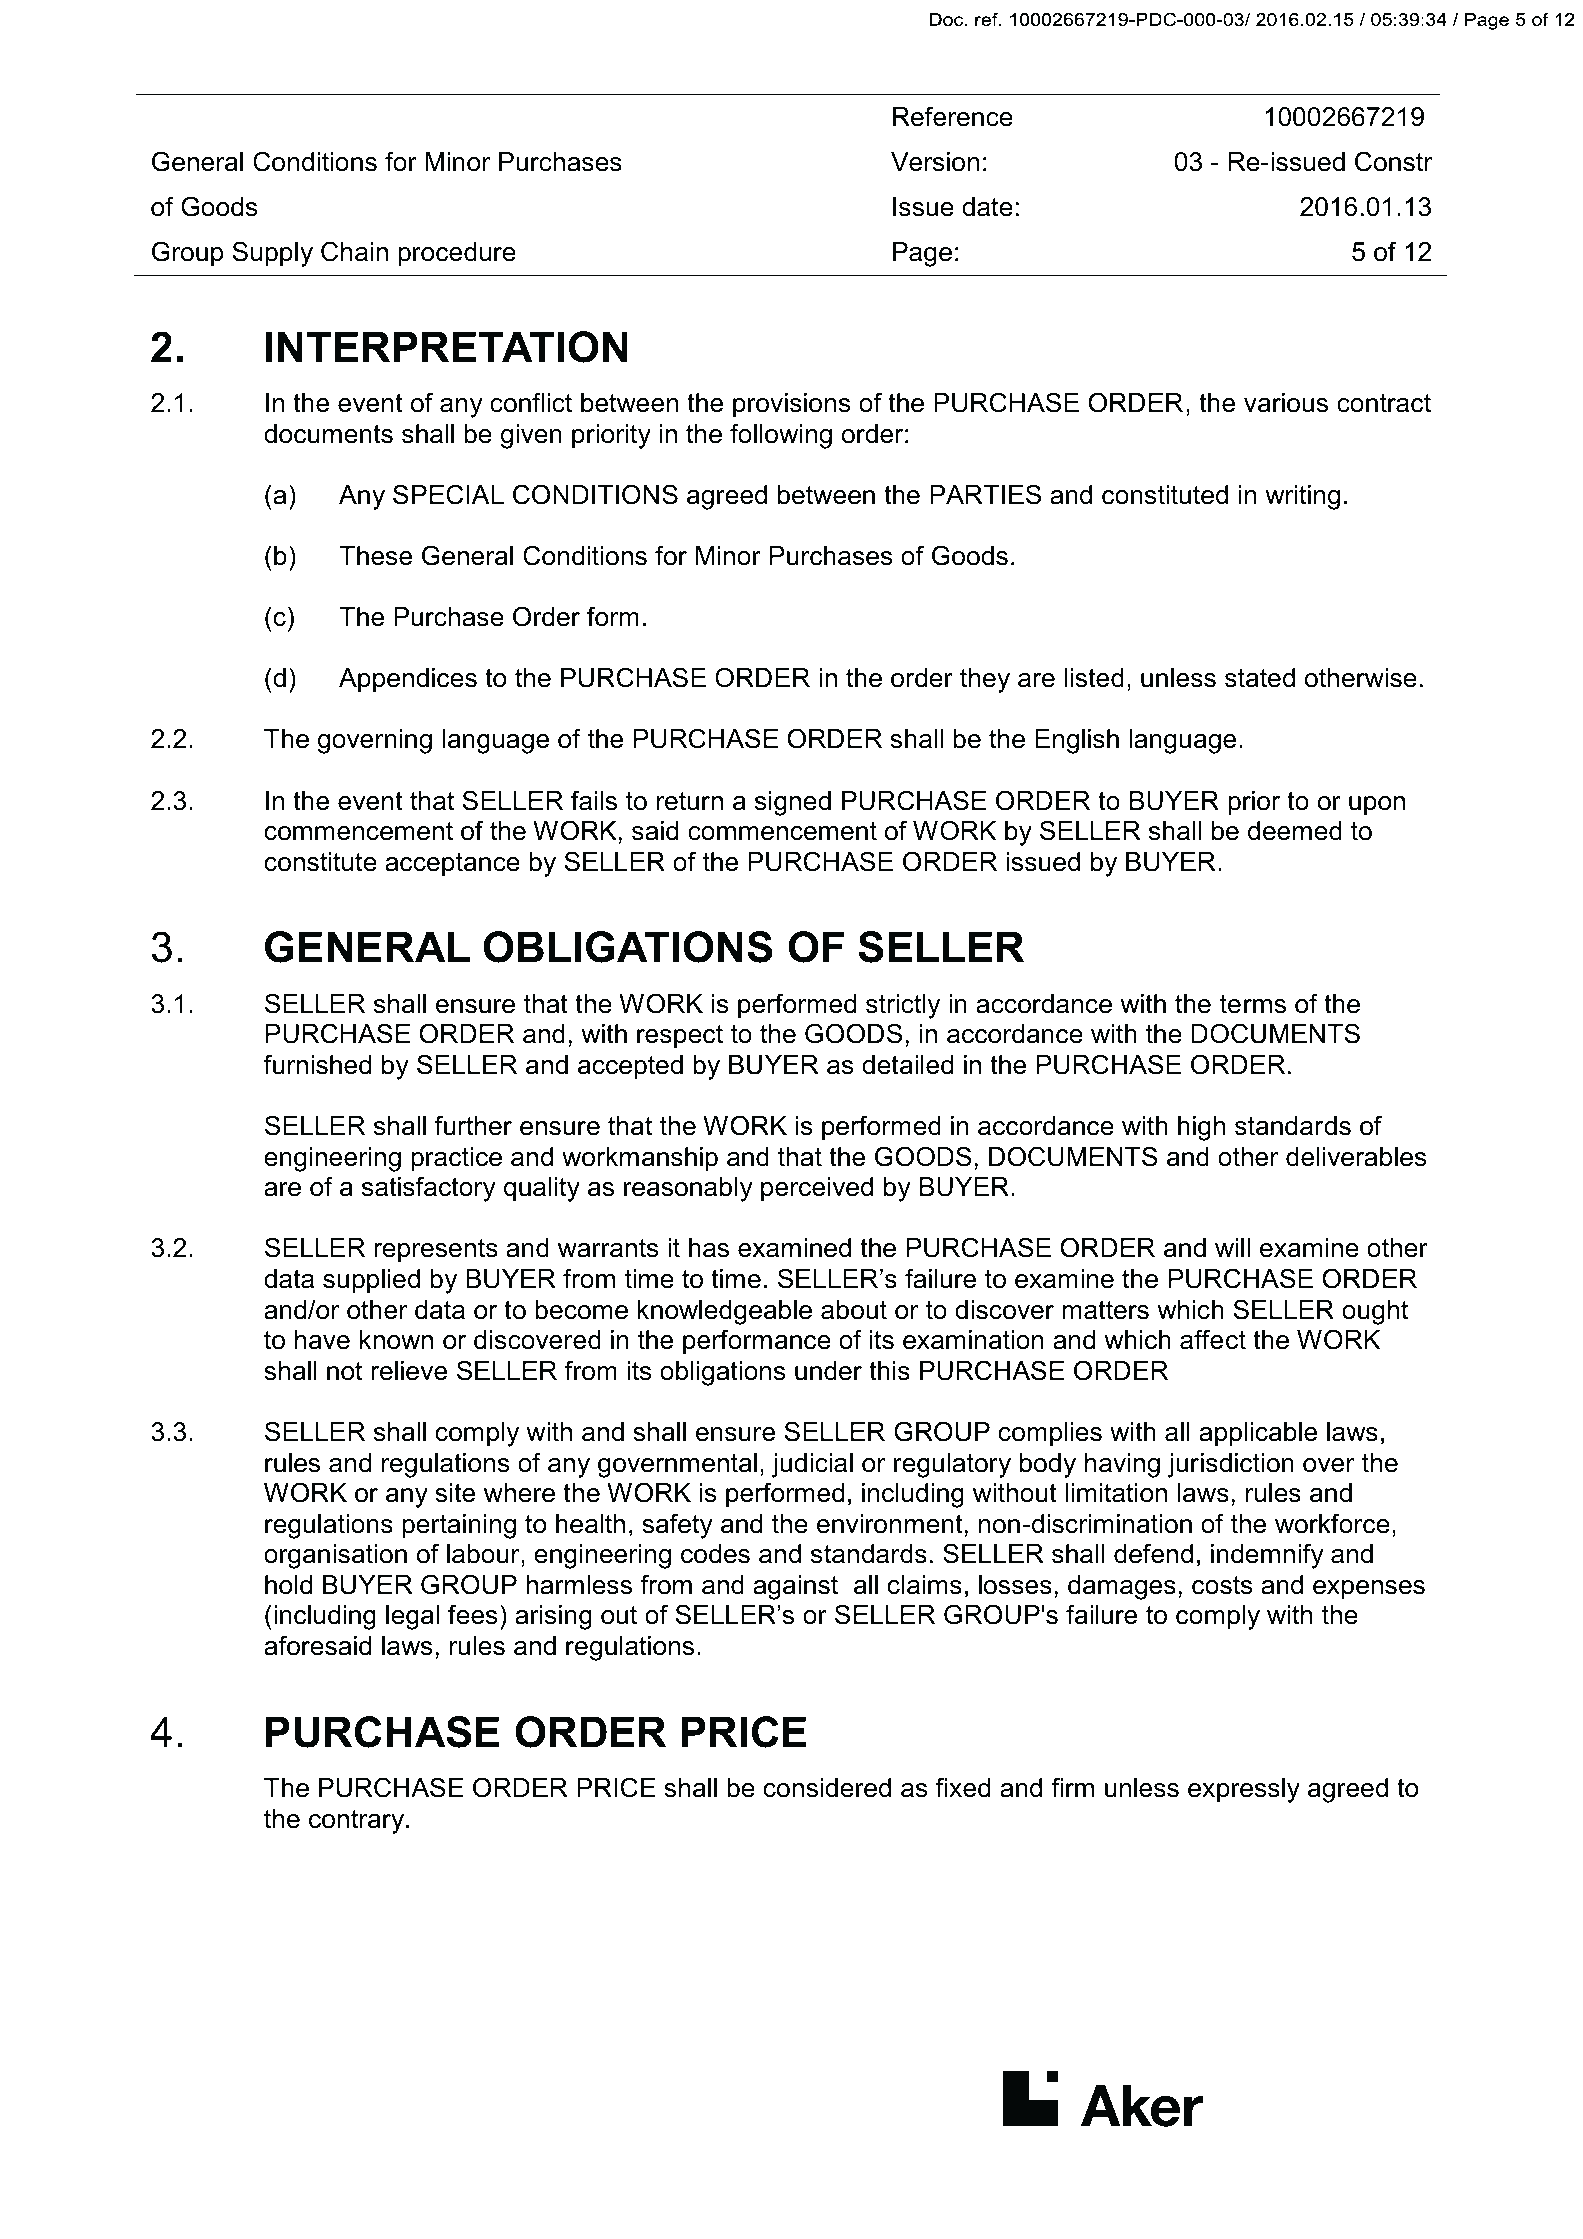 The image size is (1583, 2239). What do you see at coordinates (375, 556) in the image?
I see `These` at bounding box center [375, 556].
